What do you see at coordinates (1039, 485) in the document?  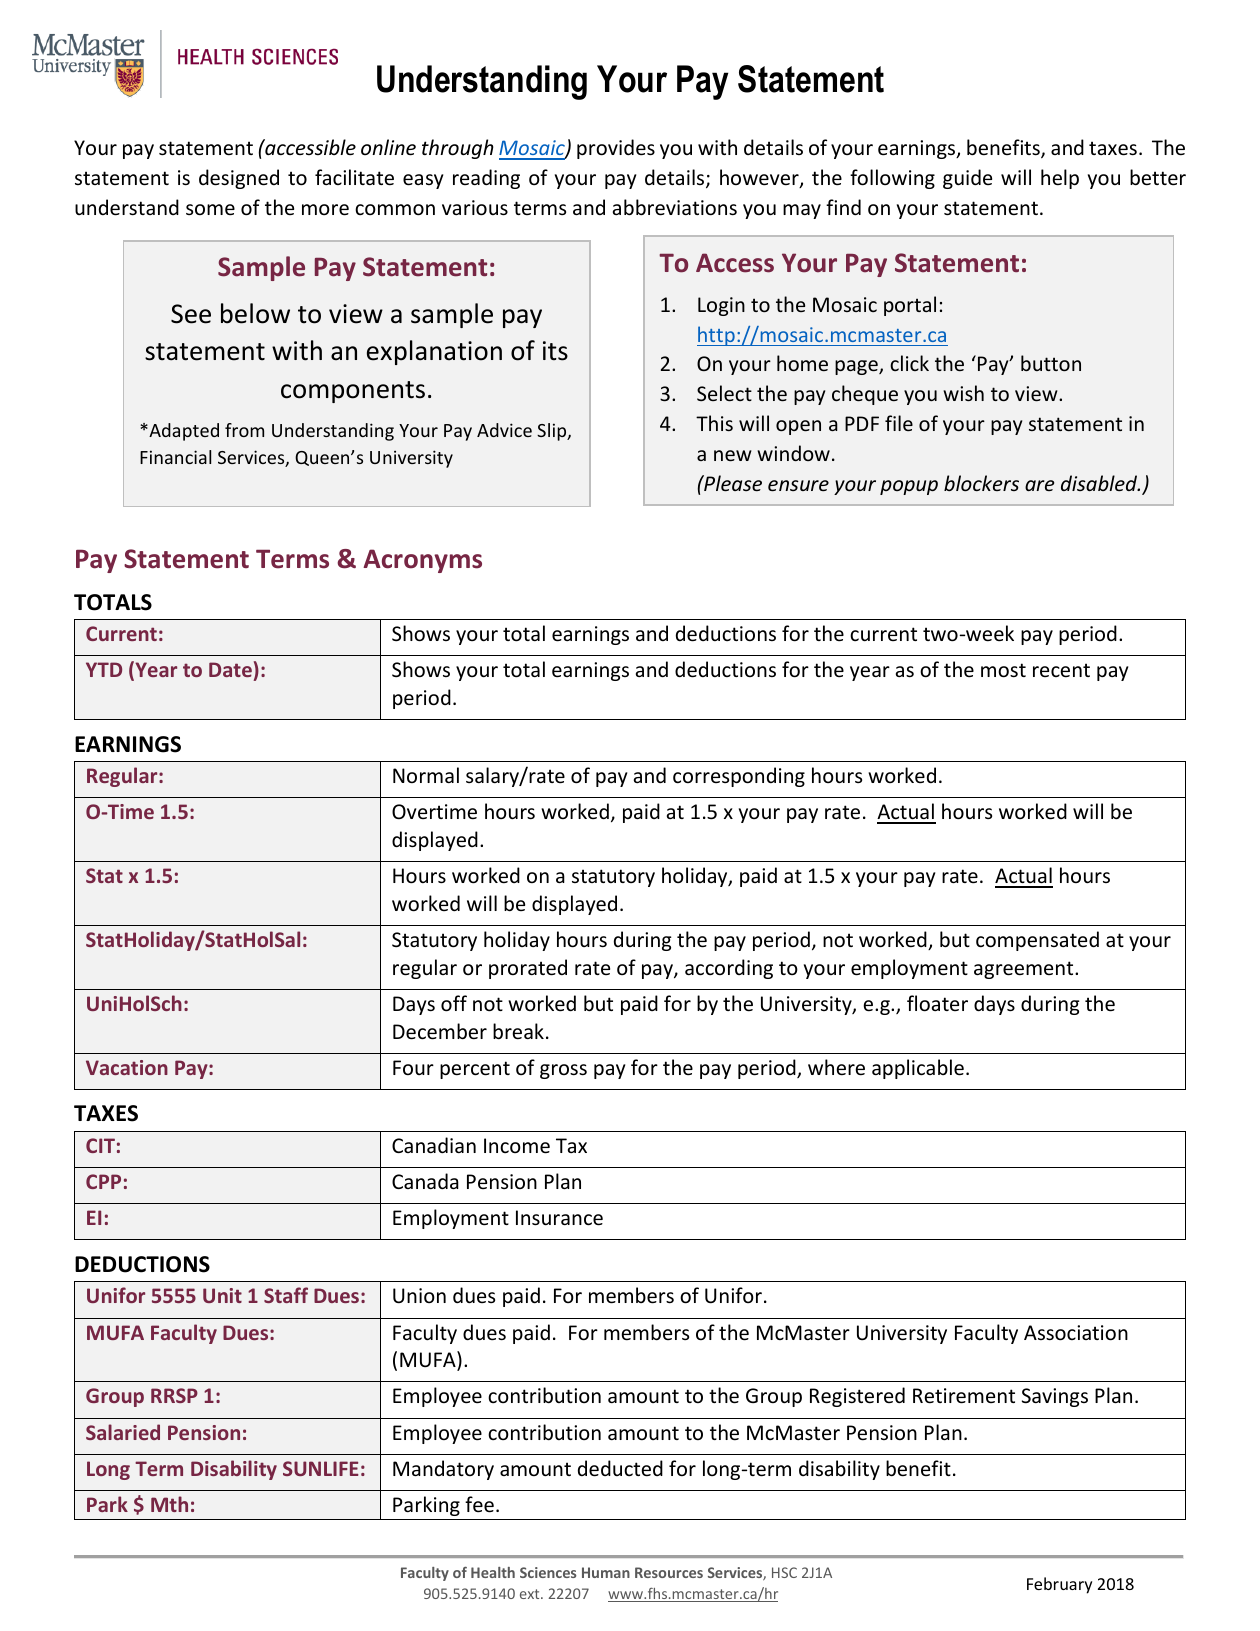 I see `are` at bounding box center [1039, 485].
